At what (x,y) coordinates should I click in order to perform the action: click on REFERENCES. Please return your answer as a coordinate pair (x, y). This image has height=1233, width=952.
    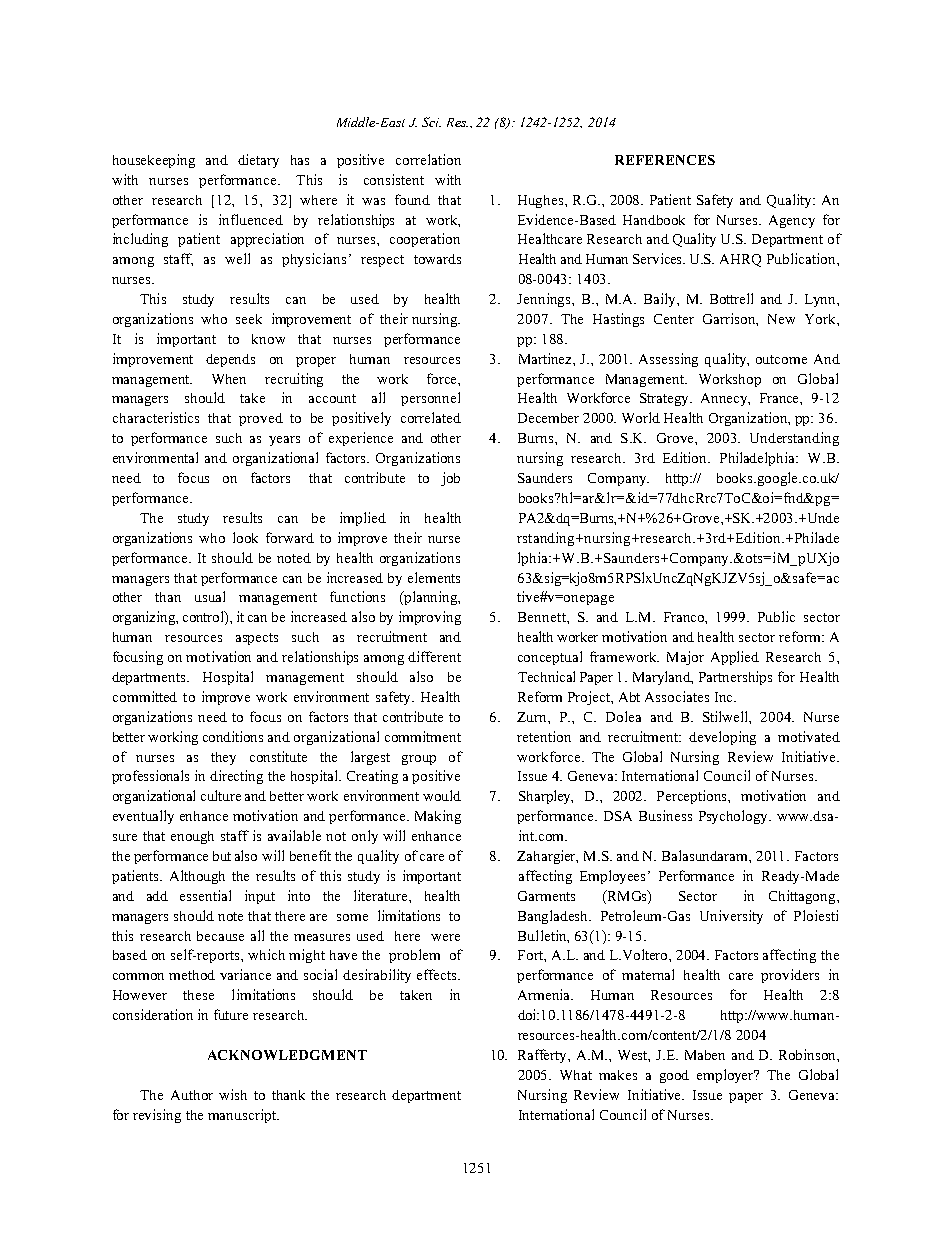
    Looking at the image, I should click on (665, 160).
